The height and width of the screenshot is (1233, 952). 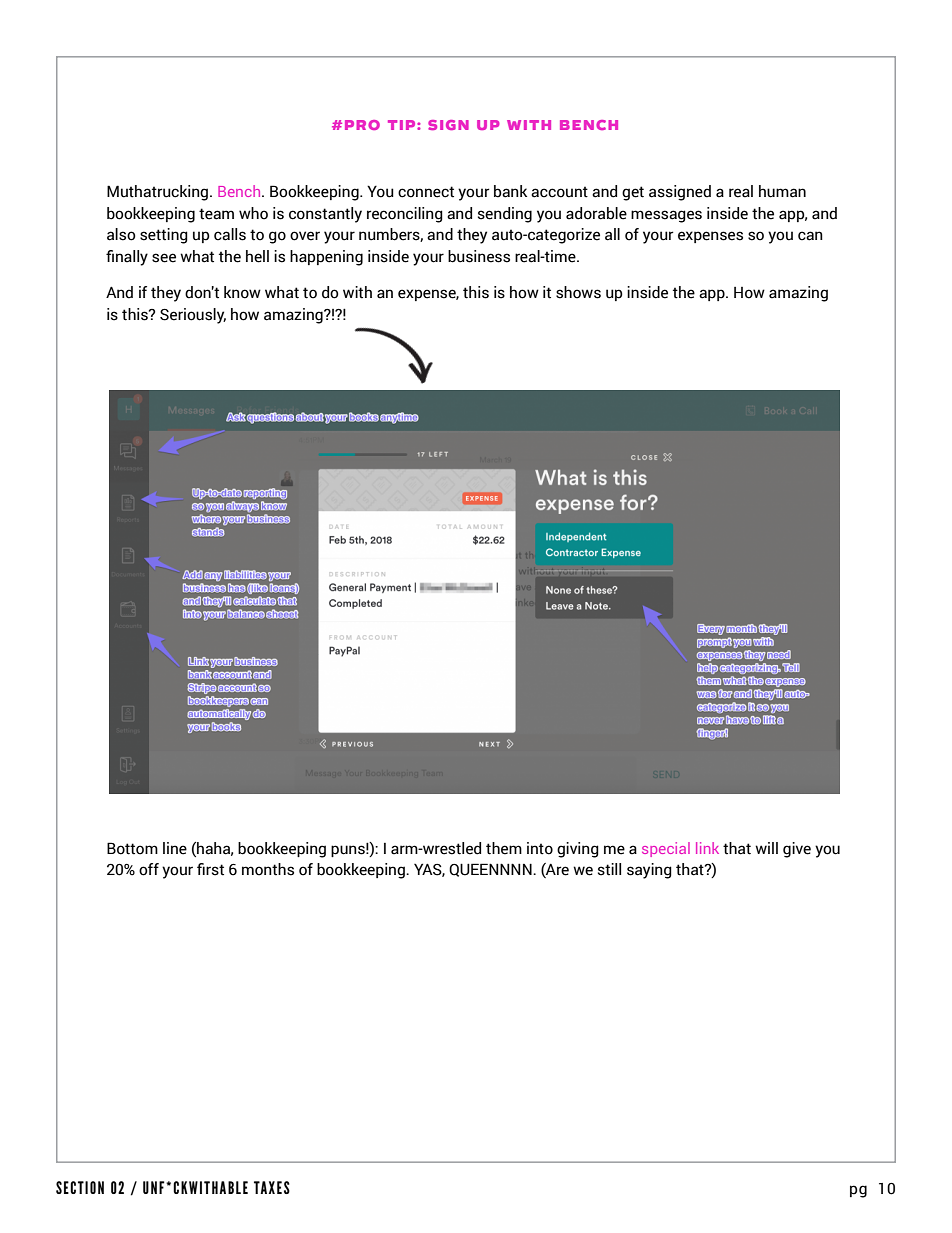 What do you see at coordinates (649, 871) in the screenshot?
I see `saying` at bounding box center [649, 871].
